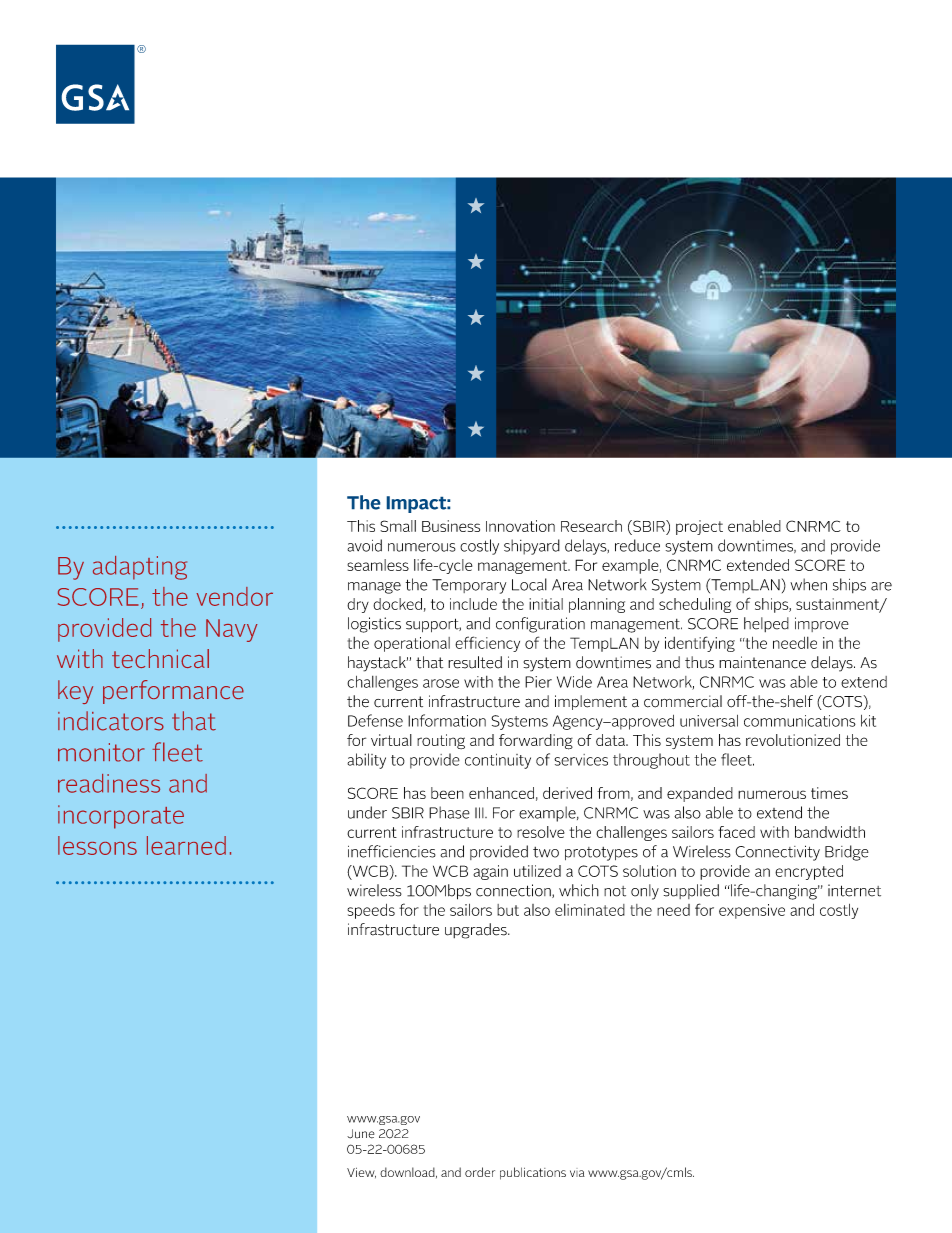  What do you see at coordinates (752, 911) in the screenshot?
I see `expensive` at bounding box center [752, 911].
